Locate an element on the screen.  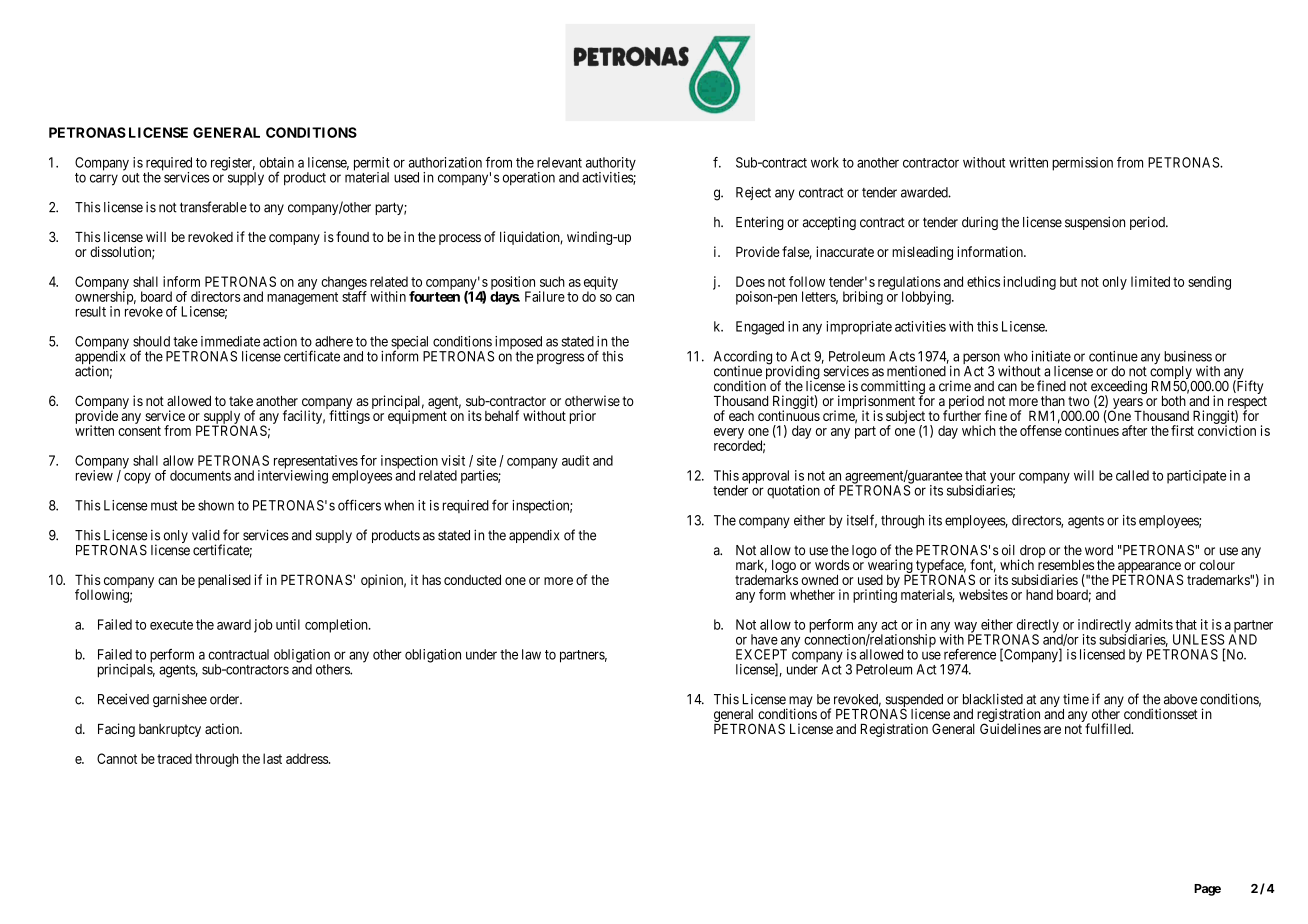
drop is located at coordinates (1032, 553).
